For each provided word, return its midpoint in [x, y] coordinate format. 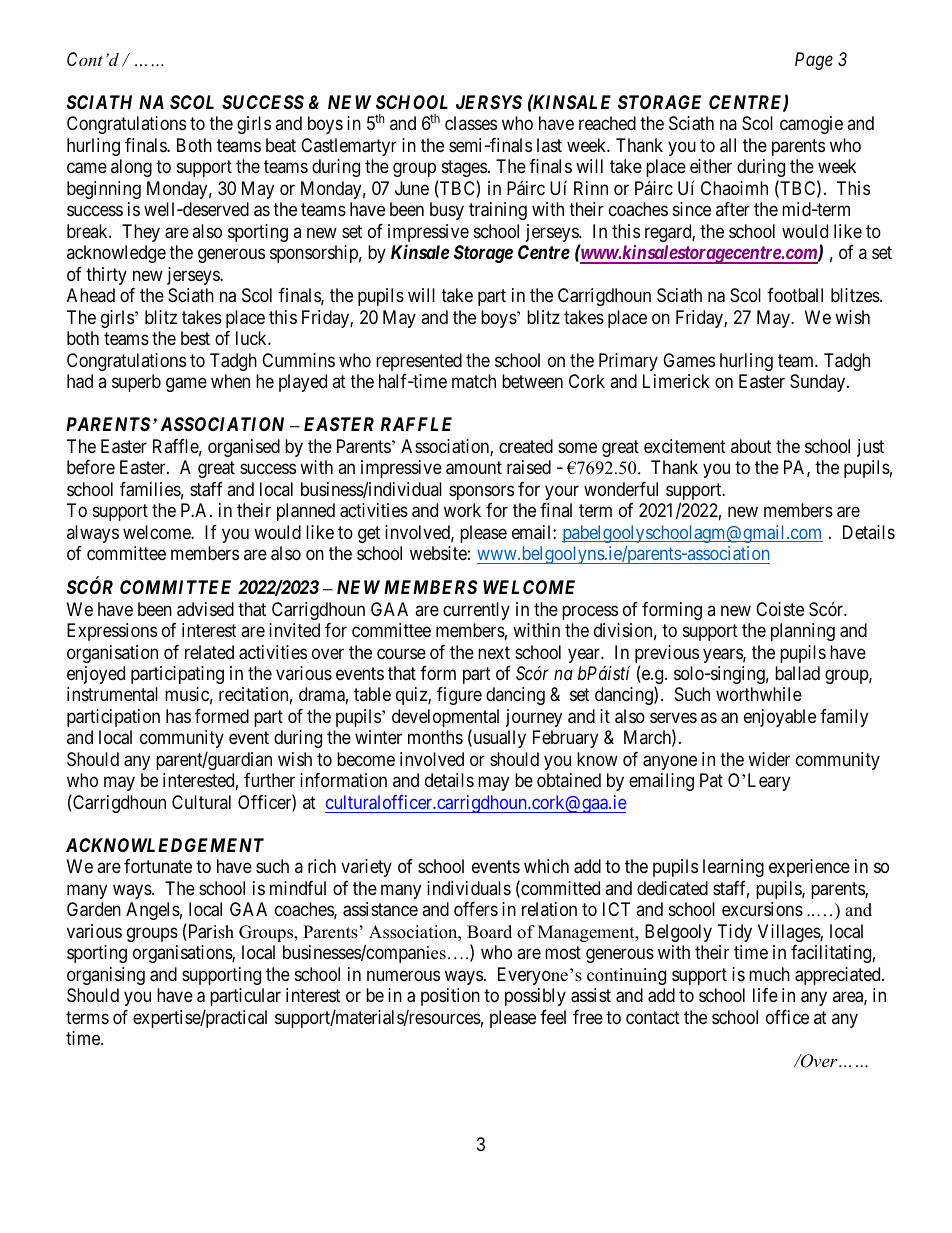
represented [419, 362]
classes [471, 123]
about [751, 446]
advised [205, 609]
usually [498, 739]
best [195, 338]
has [178, 716]
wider [769, 759]
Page [814, 61]
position [450, 997]
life [765, 995]
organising [106, 976]
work [462, 510]
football [795, 295]
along [131, 168]
